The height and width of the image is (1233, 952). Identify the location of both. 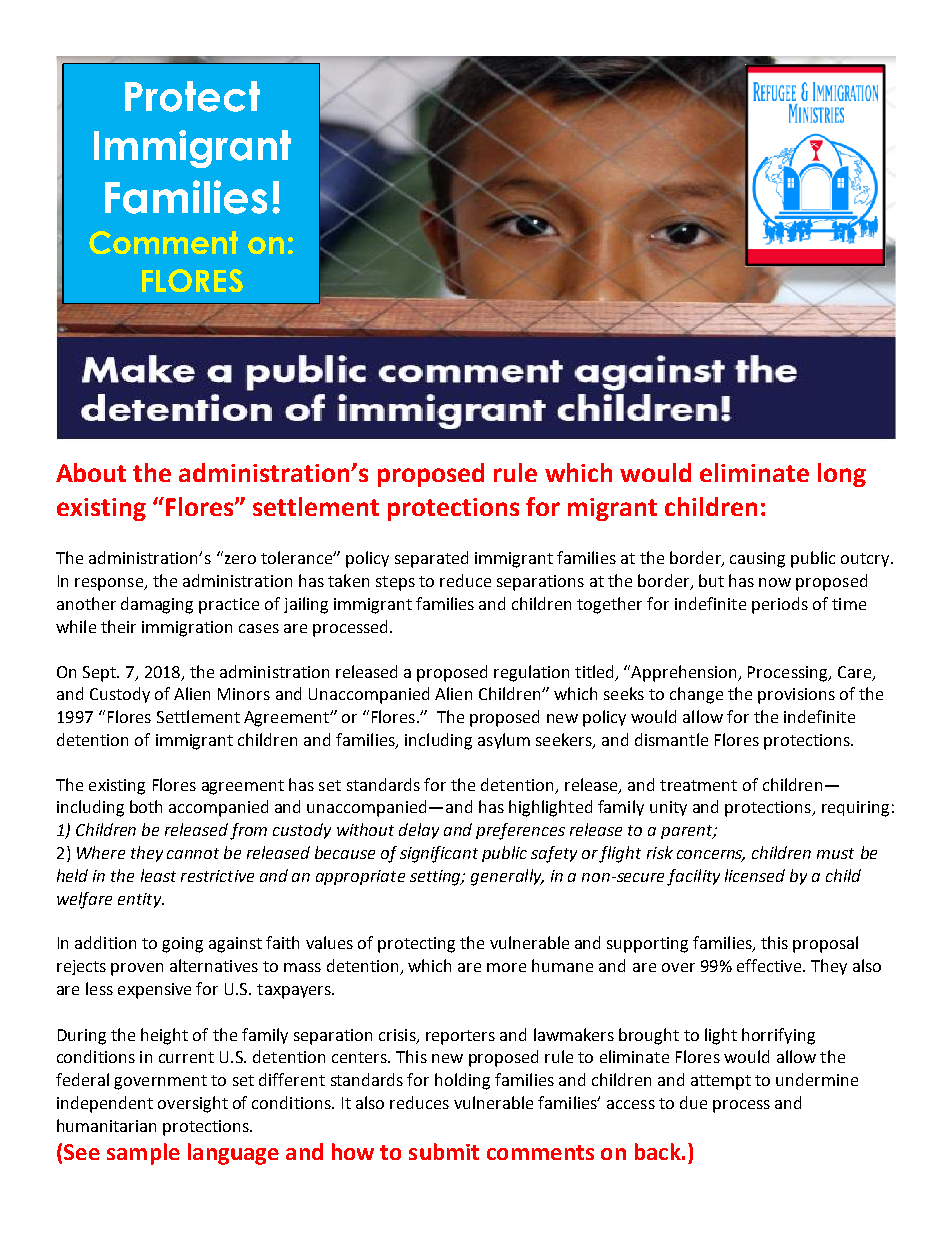
(146, 806).
